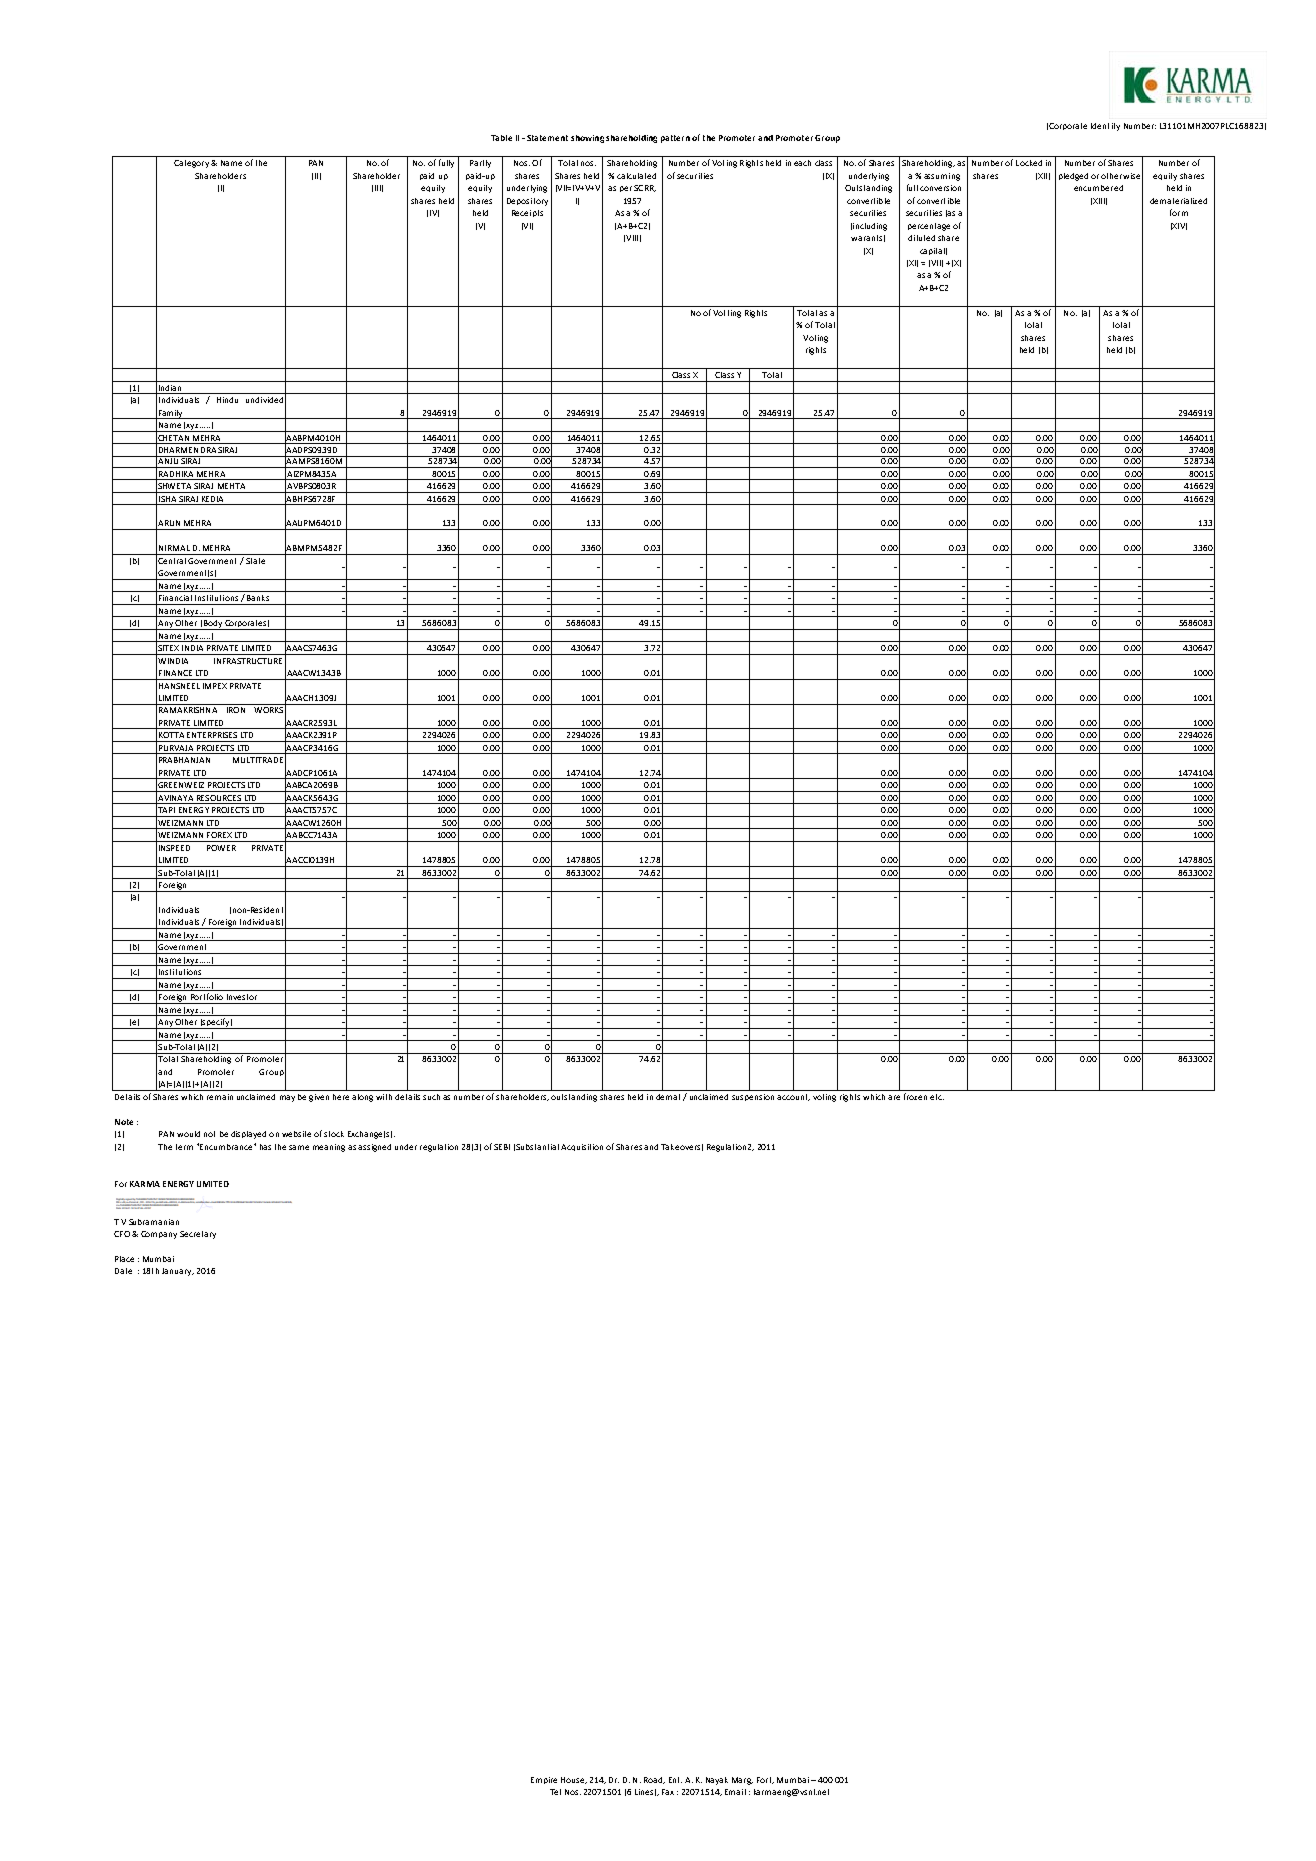 This screenshot has height=1861, width=1316. What do you see at coordinates (654, 1780) in the screenshot?
I see `Road` at bounding box center [654, 1780].
